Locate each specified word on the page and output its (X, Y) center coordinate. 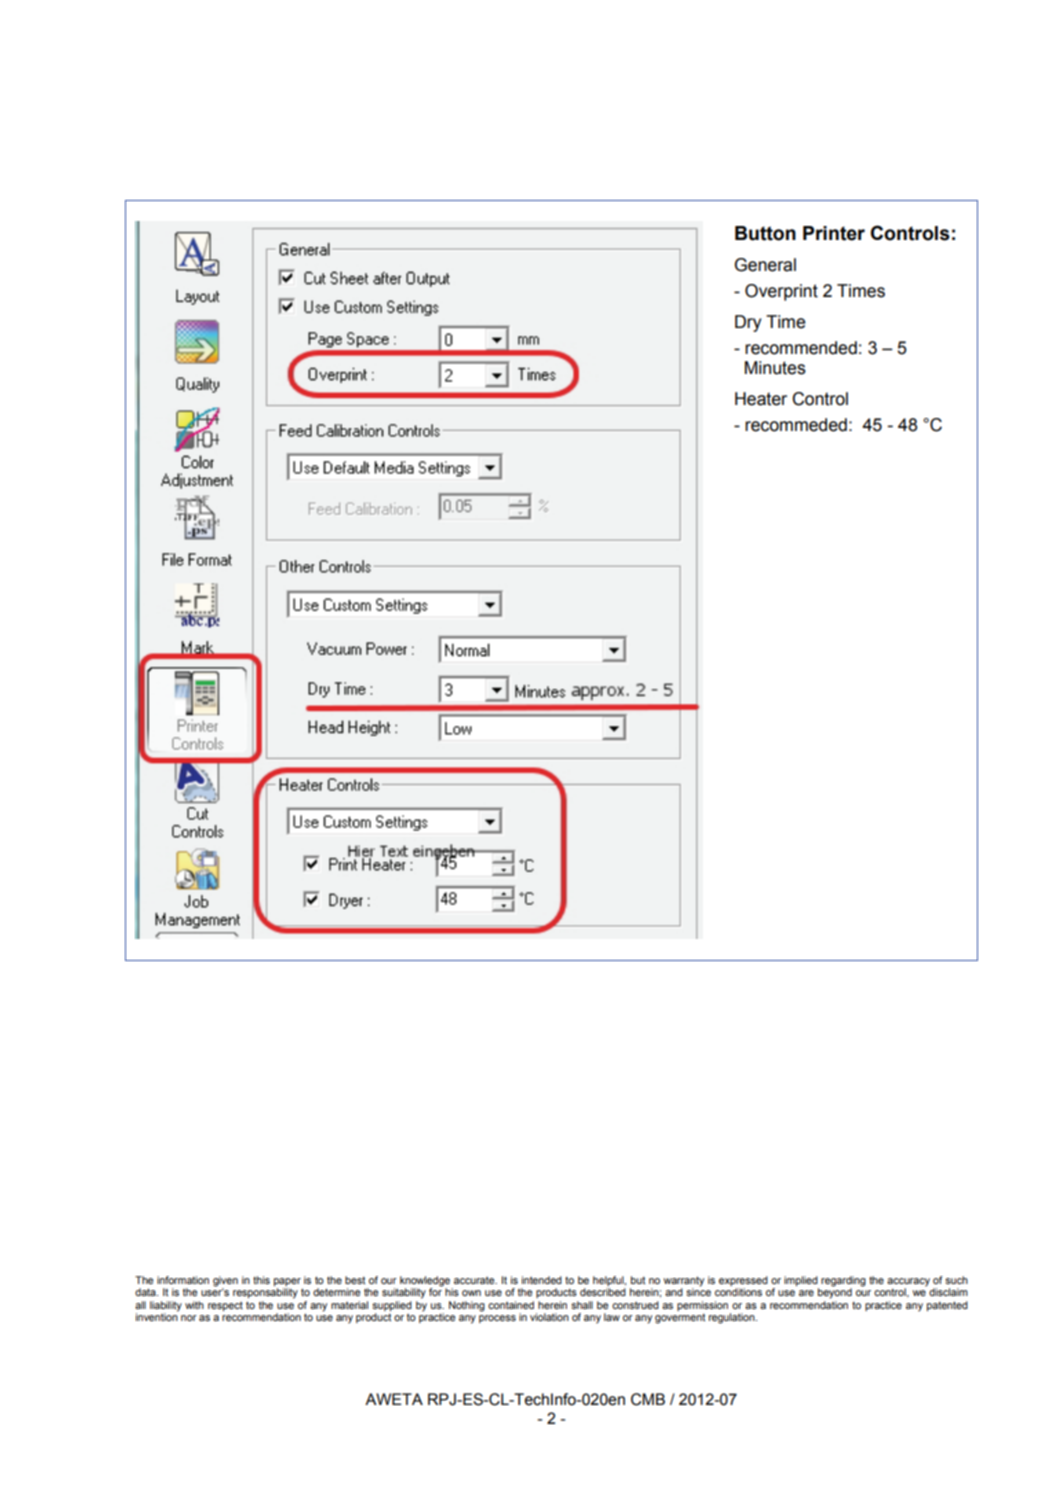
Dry (748, 323)
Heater (761, 399)
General (765, 265)
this (261, 1280)
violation (549, 1317)
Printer (834, 233)
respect (225, 1306)
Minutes (775, 368)
